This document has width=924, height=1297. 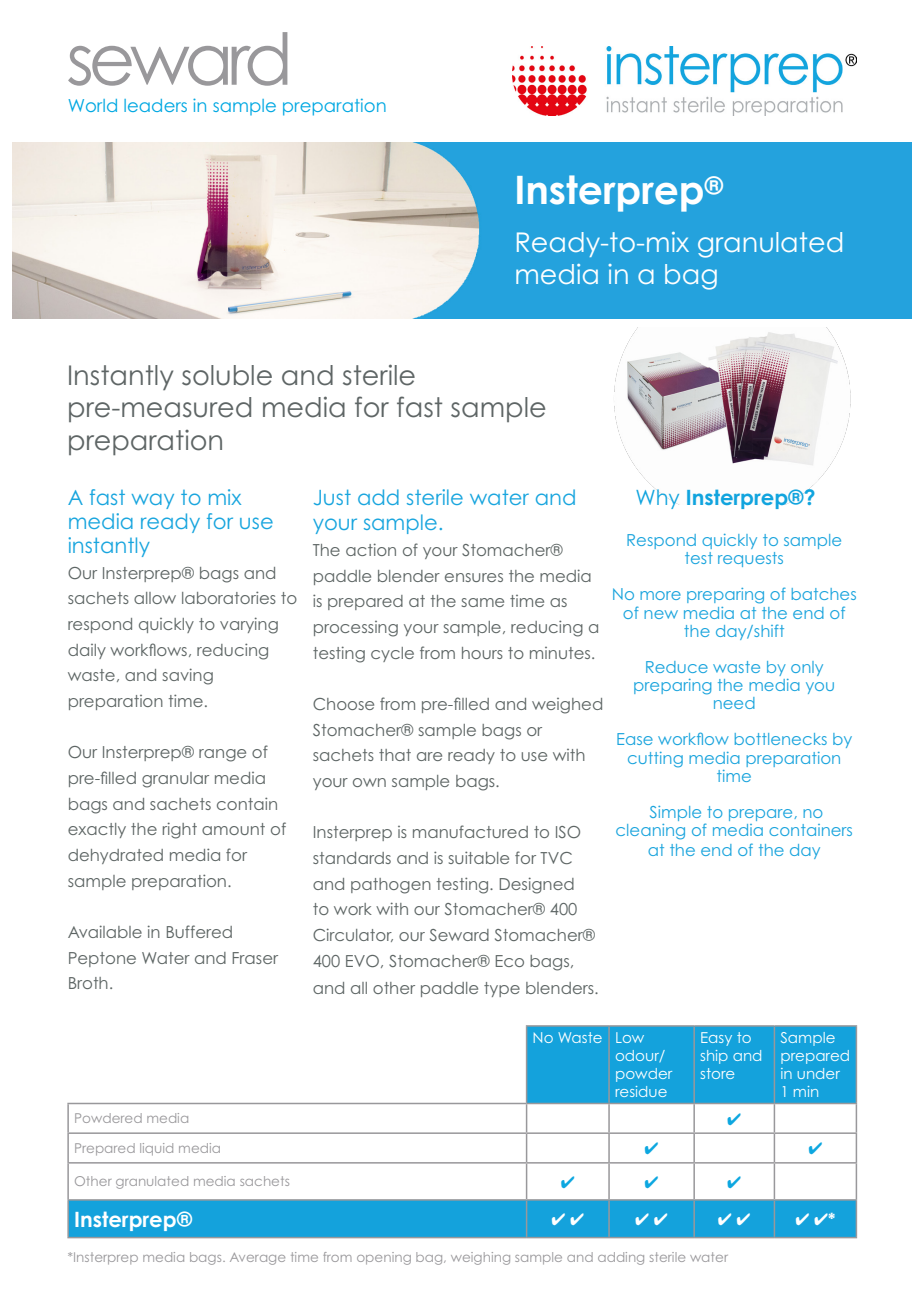 I want to click on saving, so click(x=188, y=676).
